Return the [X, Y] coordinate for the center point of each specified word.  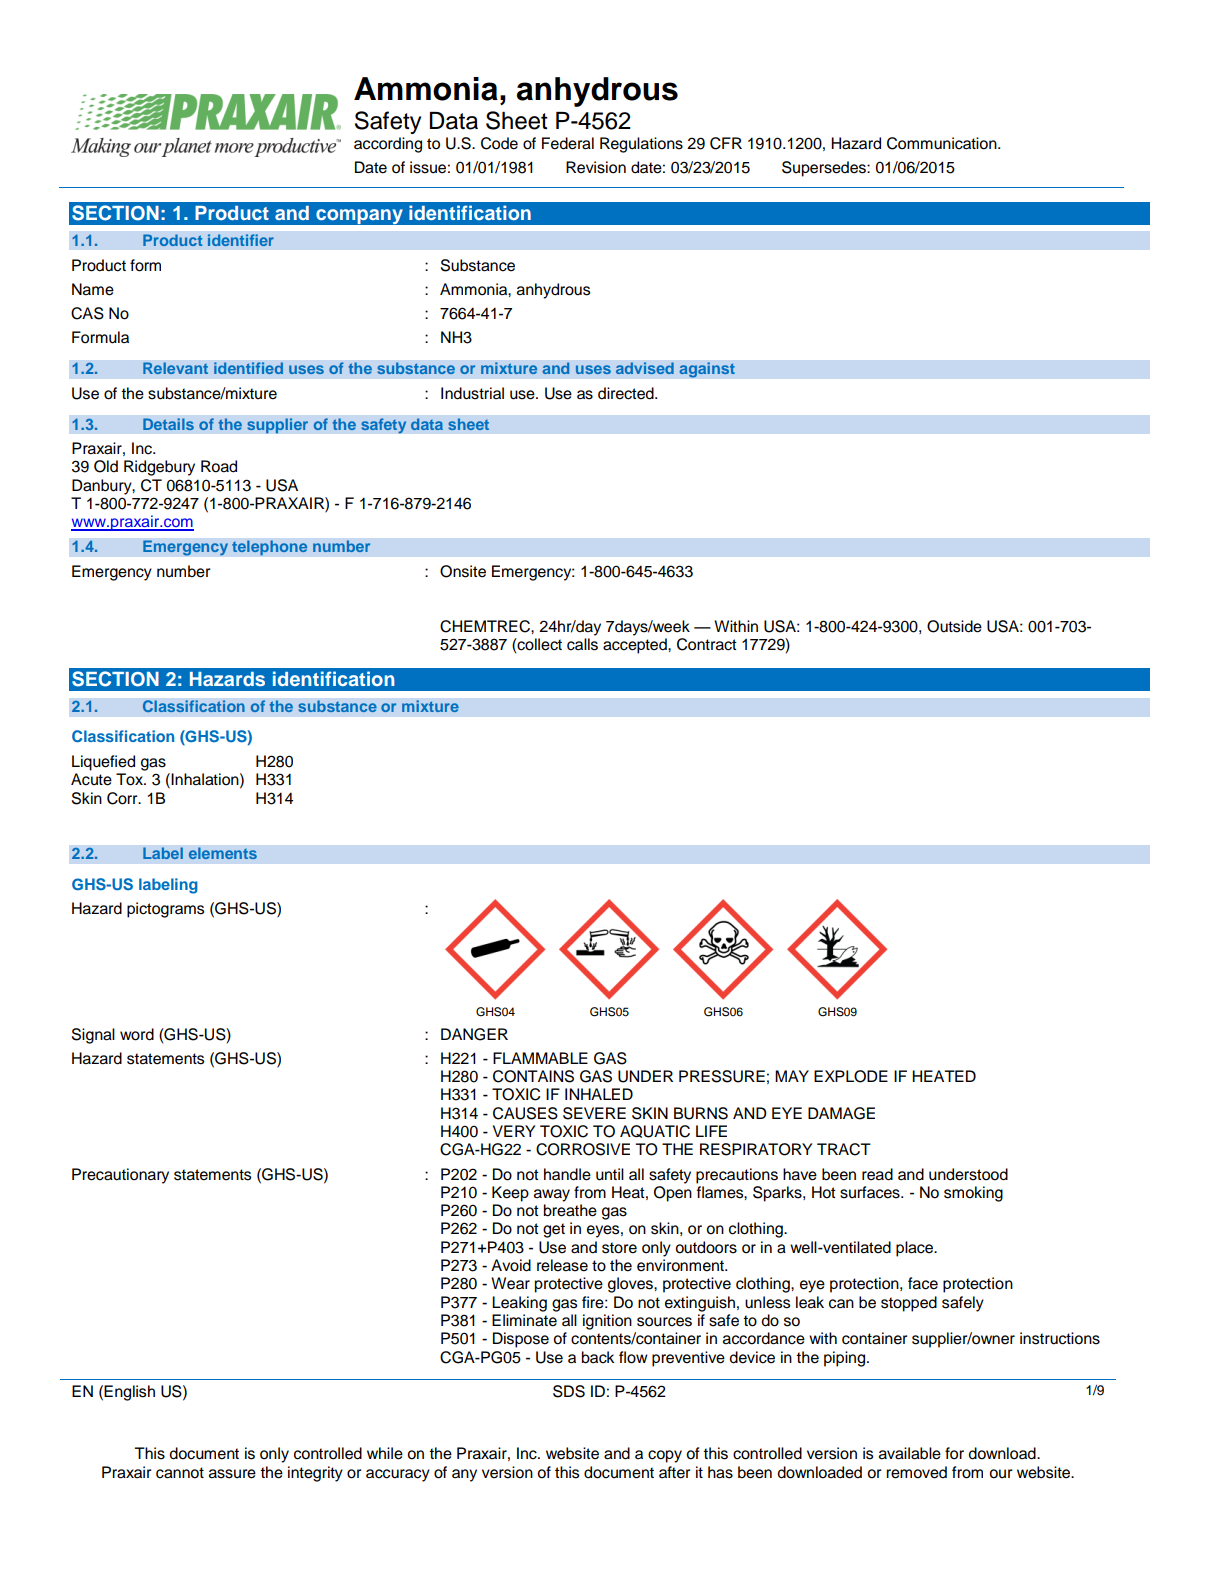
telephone [270, 548]
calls [582, 644]
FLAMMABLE [540, 1058]
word [137, 1034]
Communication [943, 143]
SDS [569, 1391]
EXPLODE [851, 1076]
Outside [954, 626]
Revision [596, 167]
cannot [180, 1473]
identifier [241, 240]
